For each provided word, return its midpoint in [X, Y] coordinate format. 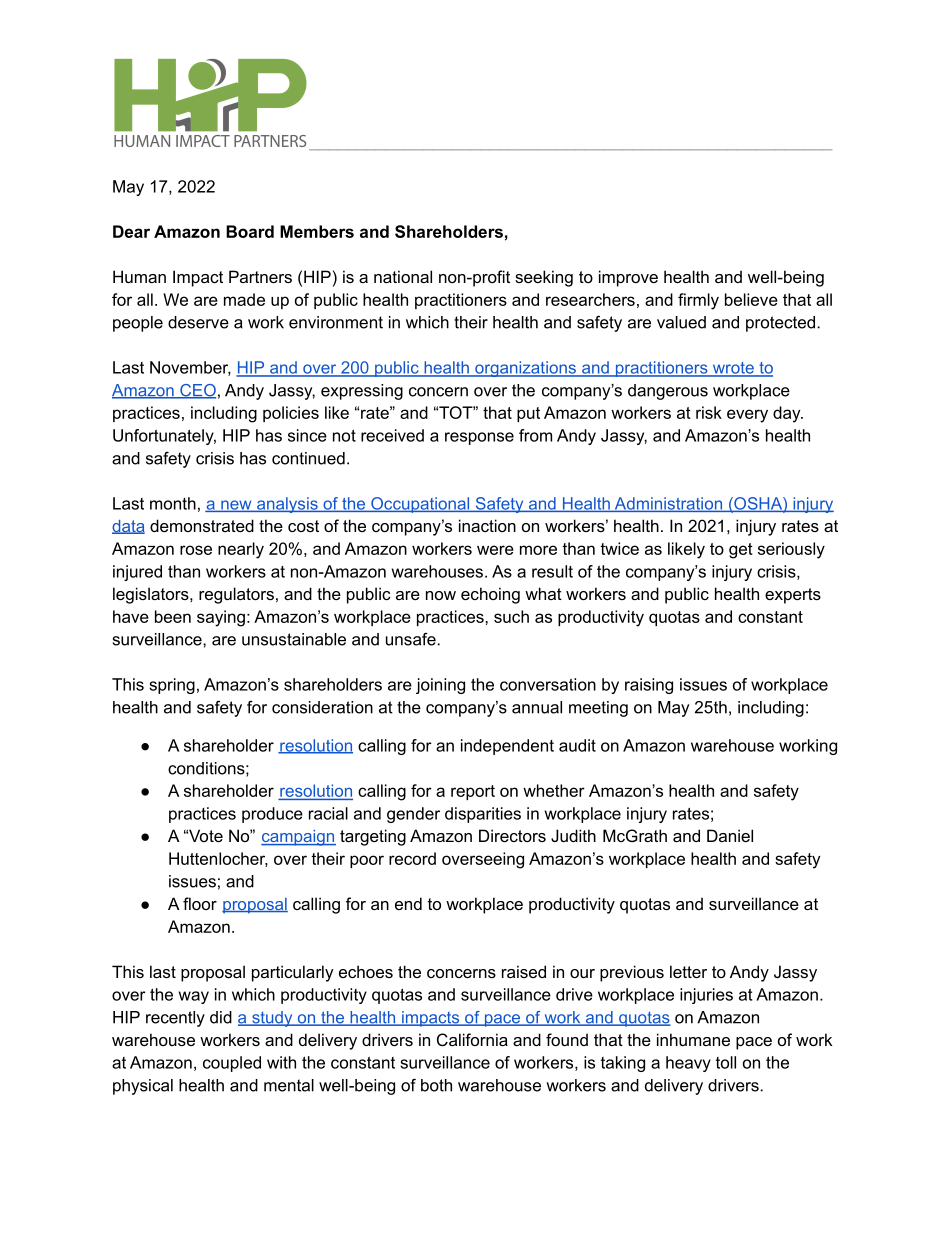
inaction [487, 525]
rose [196, 550]
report [473, 792]
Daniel [730, 835]
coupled [232, 1064]
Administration [668, 504]
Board [250, 231]
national [403, 276]
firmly [698, 301]
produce [272, 815]
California [472, 1039]
